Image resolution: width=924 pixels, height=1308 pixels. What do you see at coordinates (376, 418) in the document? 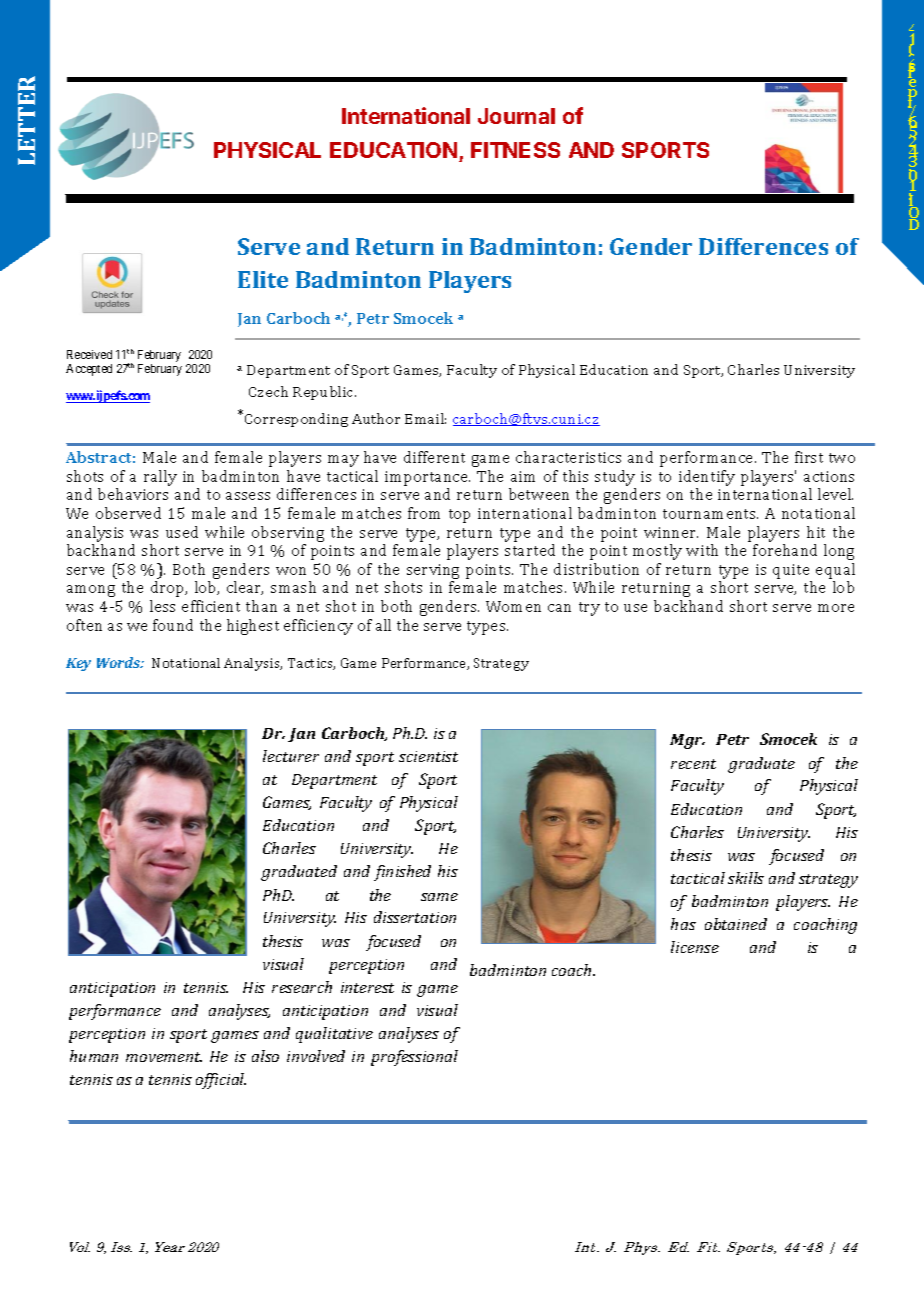
I see `Author` at bounding box center [376, 418].
